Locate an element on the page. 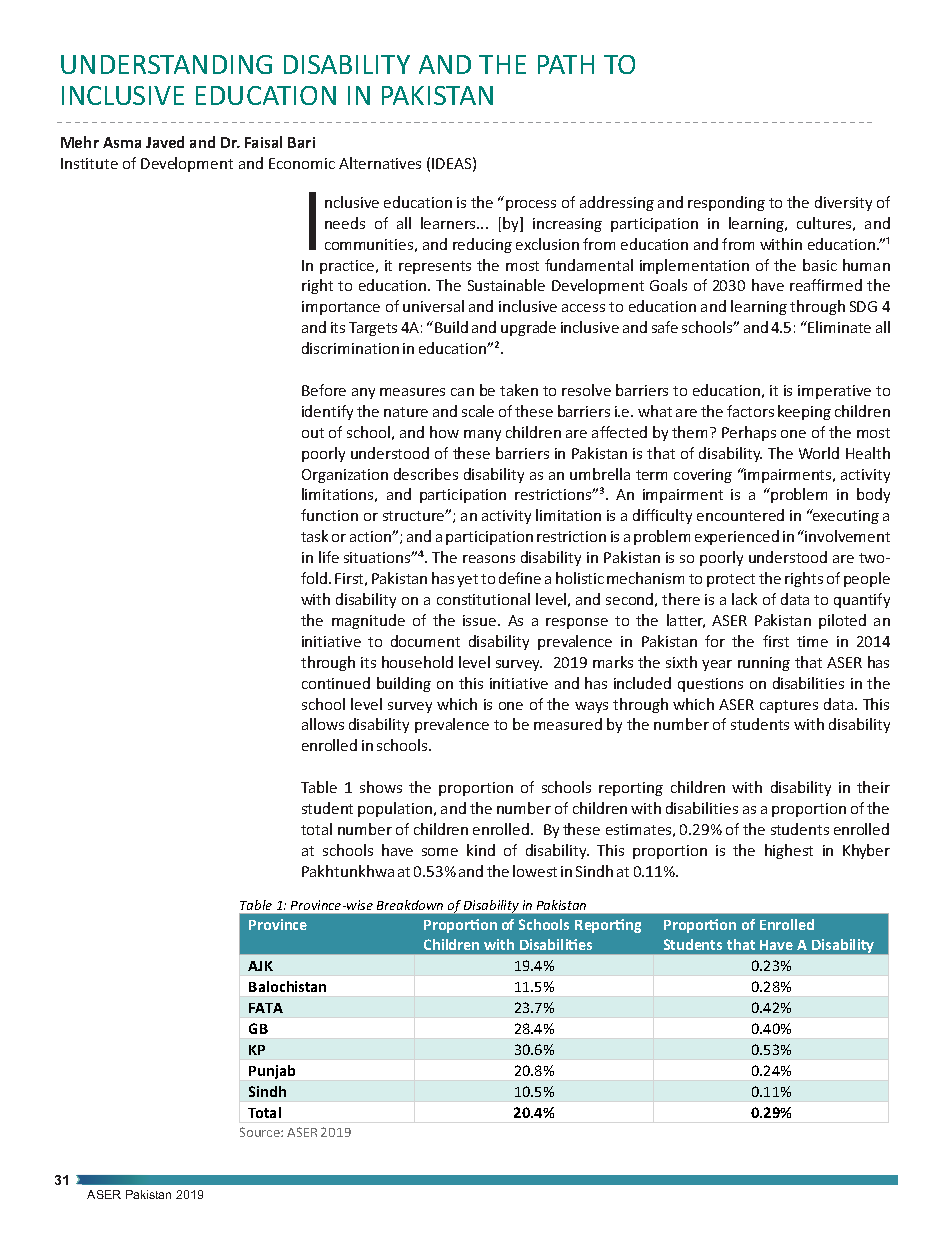 The height and width of the image is (1233, 952). responding is located at coordinates (726, 203).
